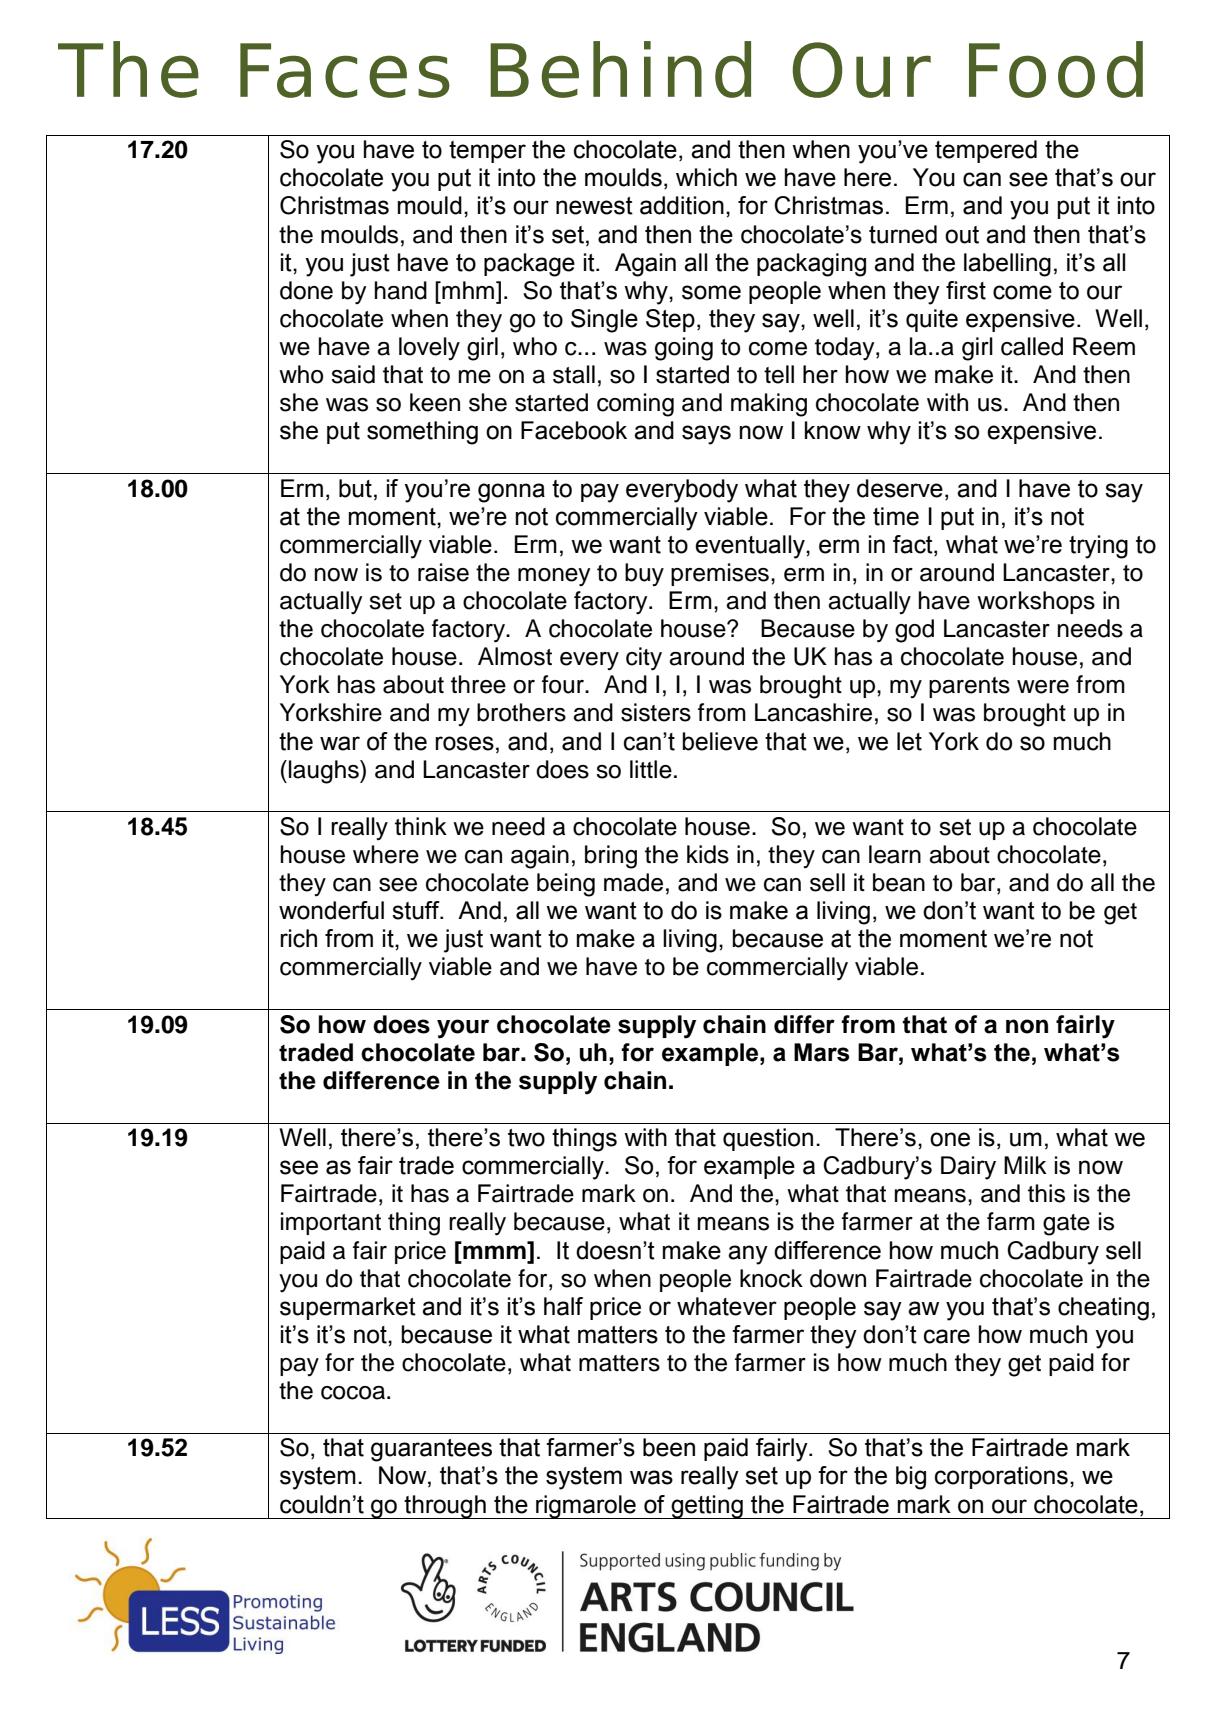  What do you see at coordinates (1056, 69) in the screenshot?
I see `Food` at bounding box center [1056, 69].
